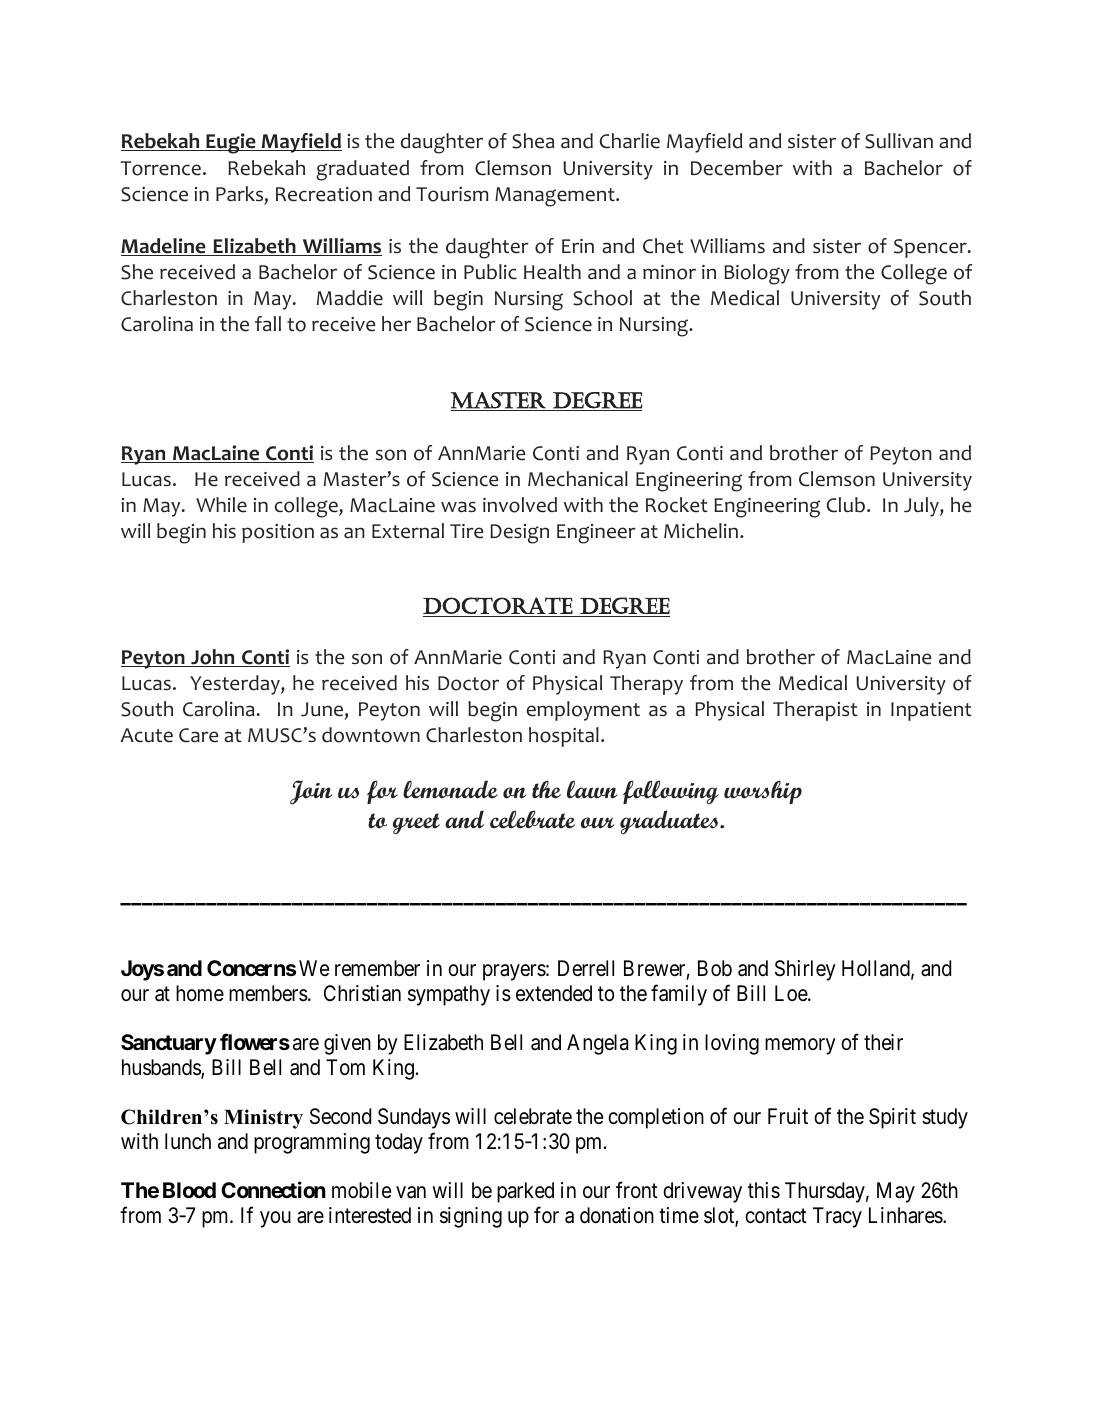  Describe the element at coordinates (273, 1189) in the screenshot. I see `Connection` at that location.
